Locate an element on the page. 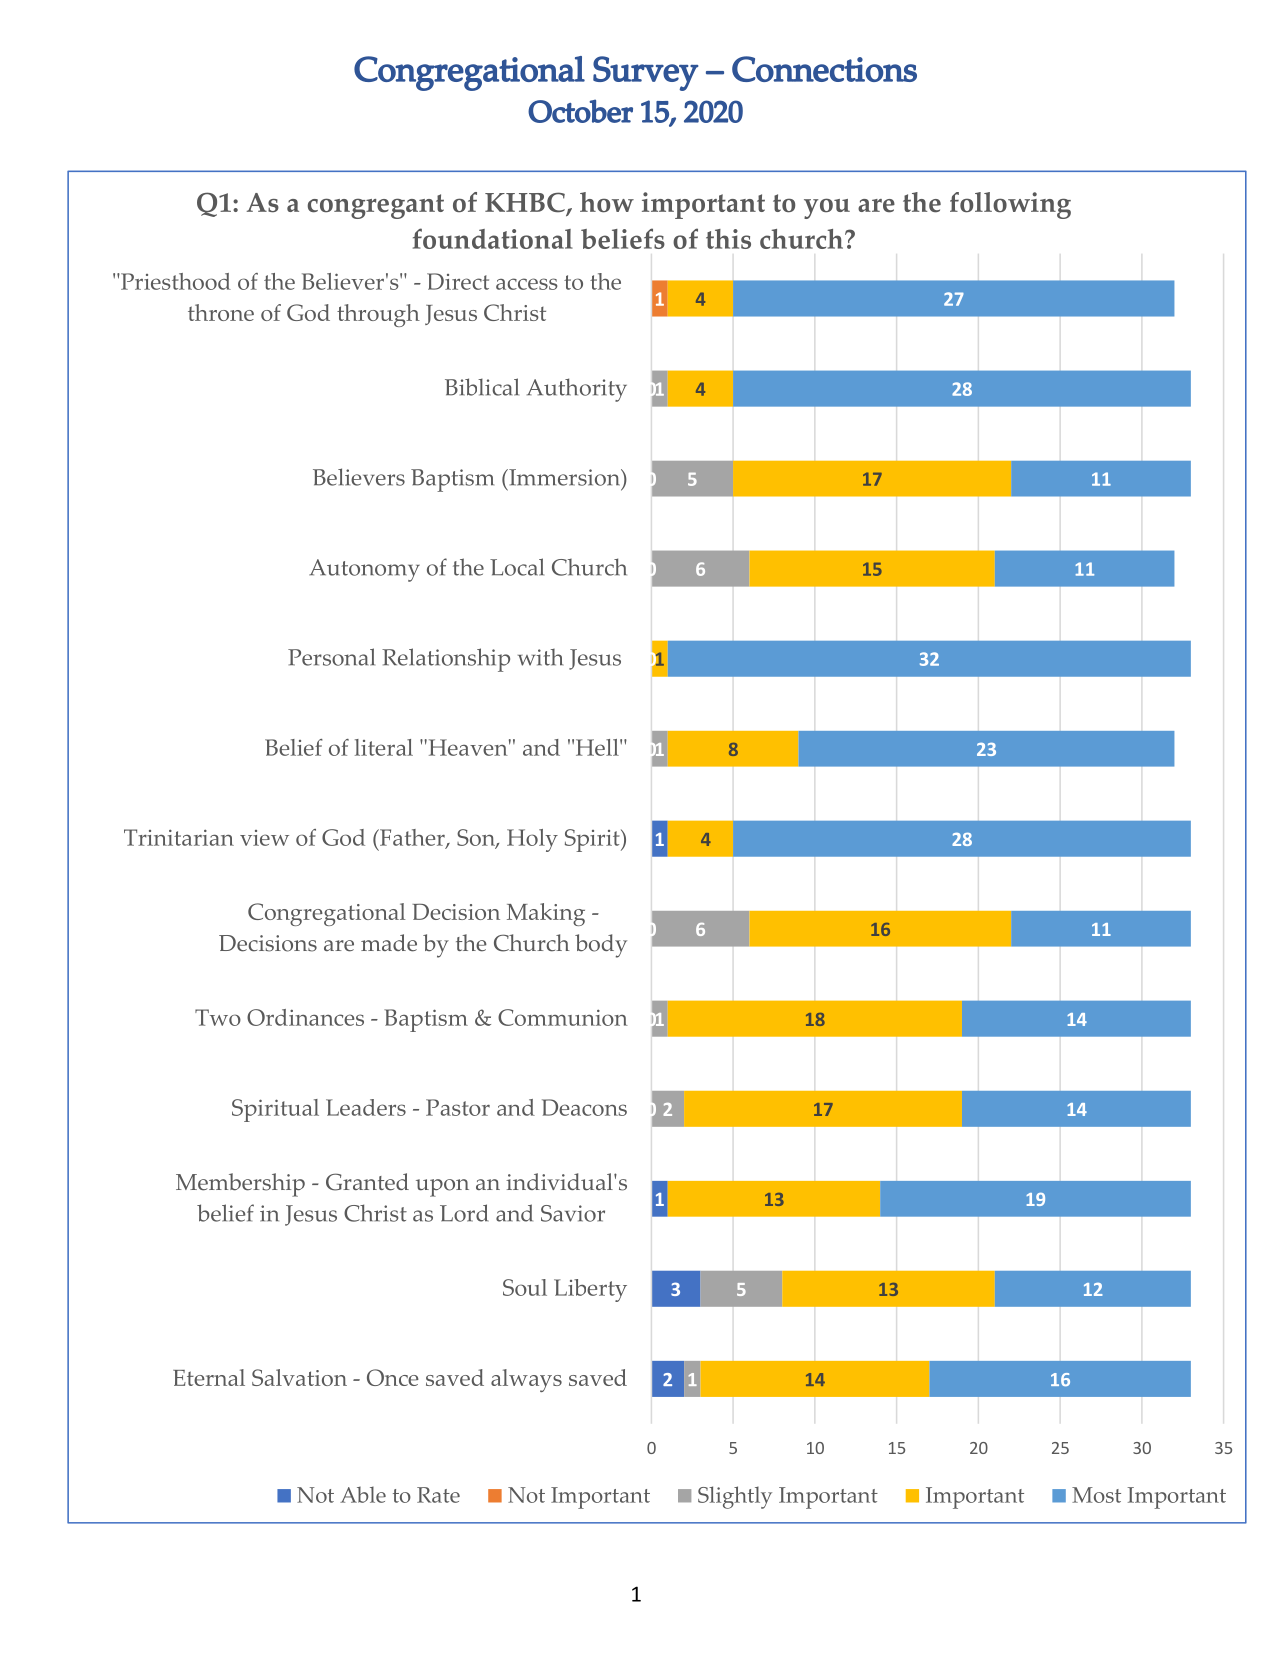  Immersion is located at coordinates (564, 477).
